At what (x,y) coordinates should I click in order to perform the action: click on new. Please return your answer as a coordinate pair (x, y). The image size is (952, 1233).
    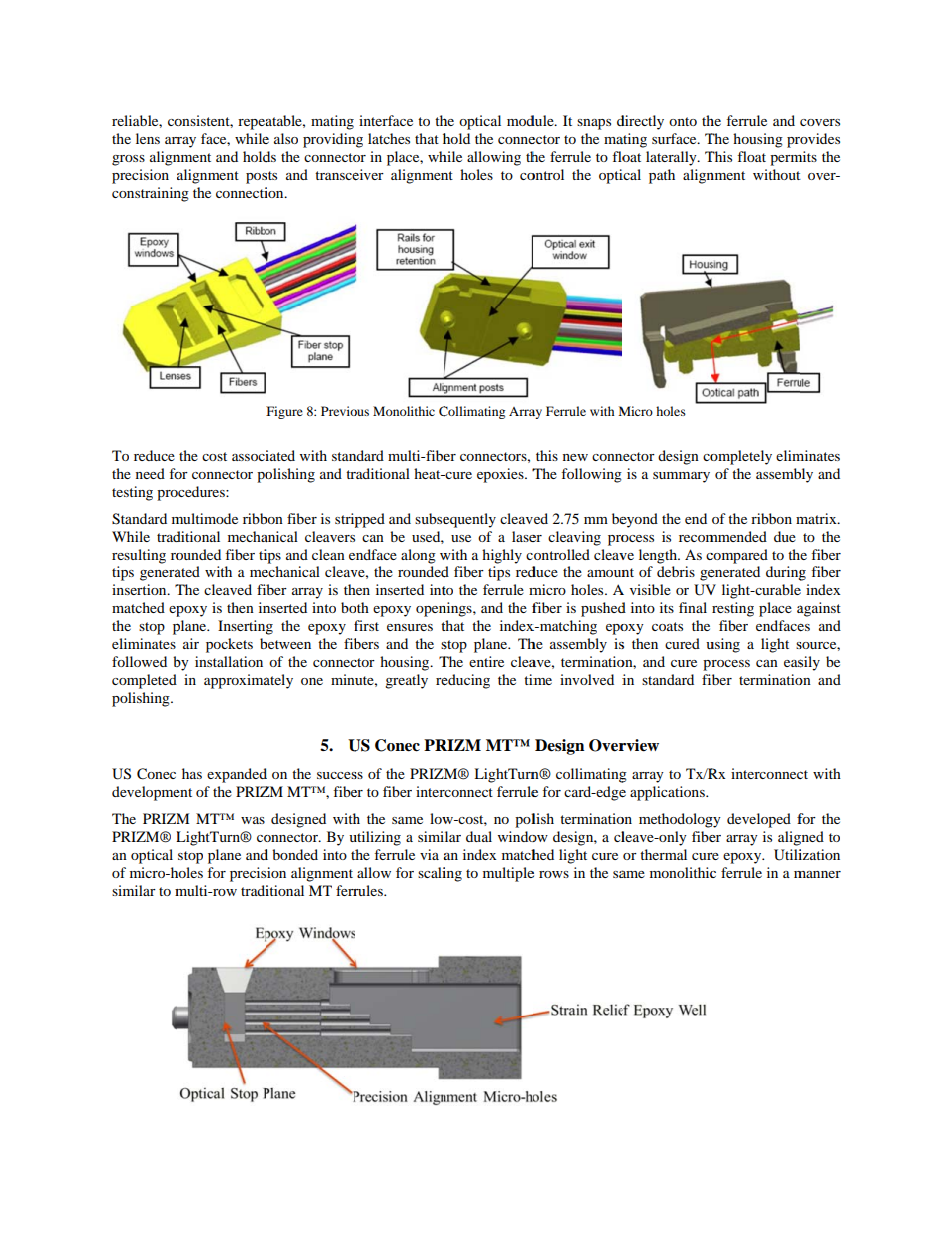
    Looking at the image, I should click on (575, 457).
